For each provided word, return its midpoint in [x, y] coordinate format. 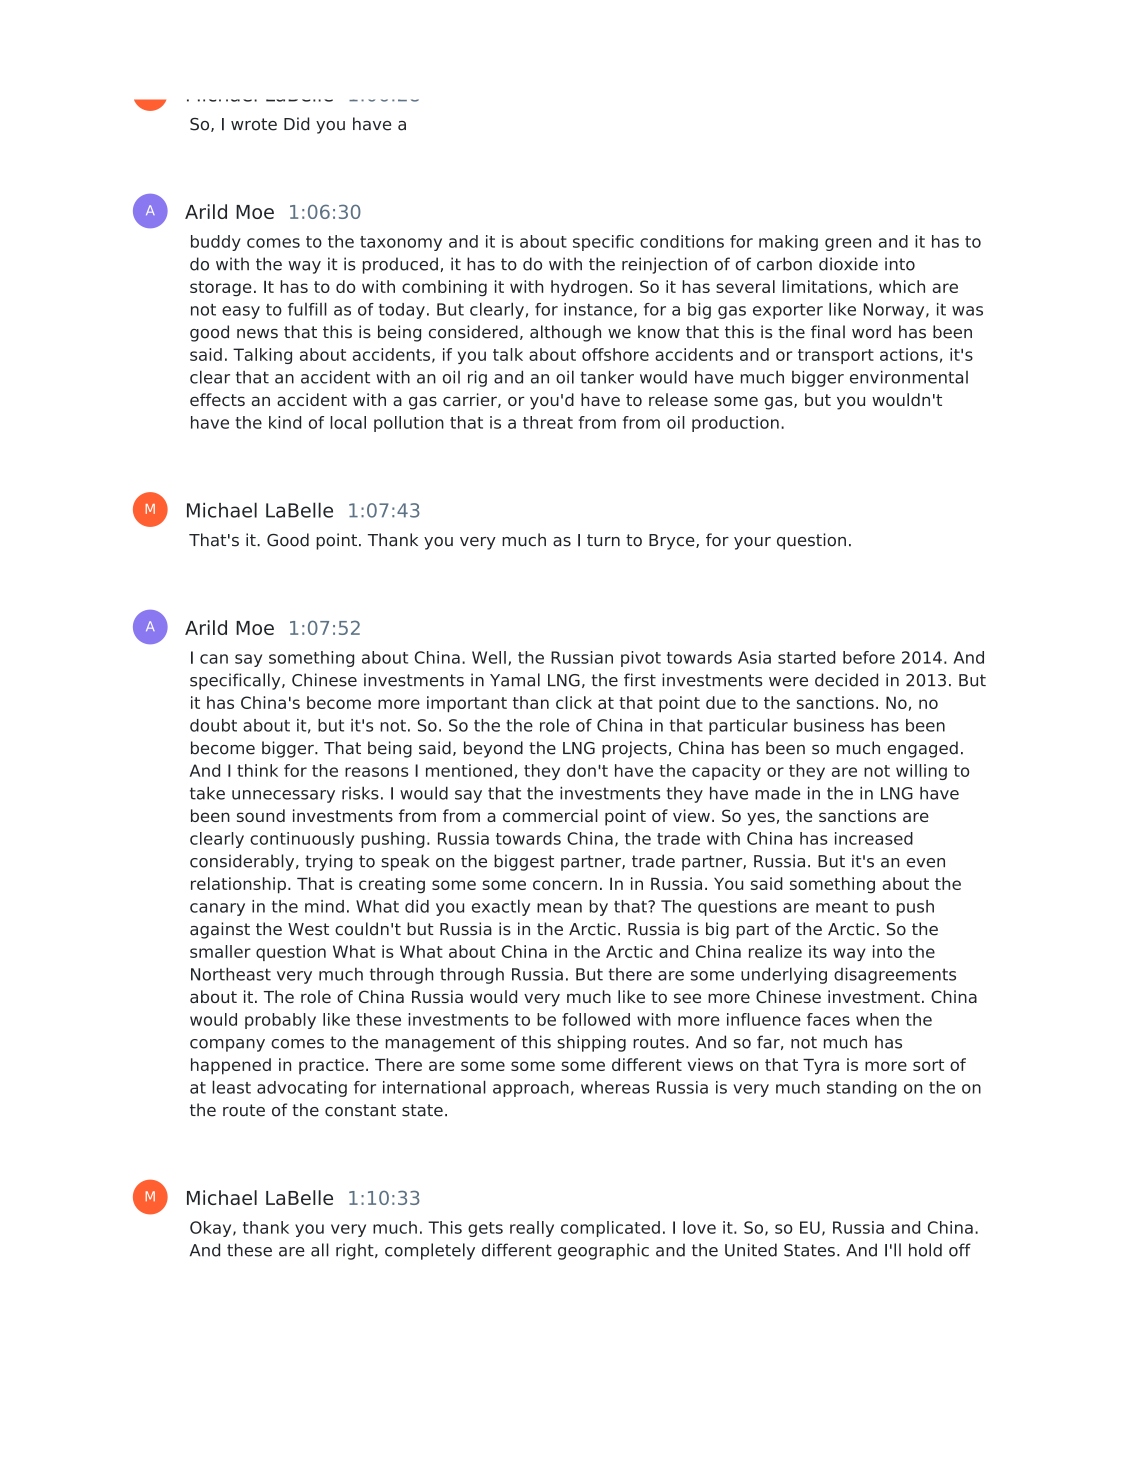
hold [925, 1250]
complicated [610, 1229]
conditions [682, 241]
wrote [254, 124]
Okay [212, 1229]
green [848, 244]
